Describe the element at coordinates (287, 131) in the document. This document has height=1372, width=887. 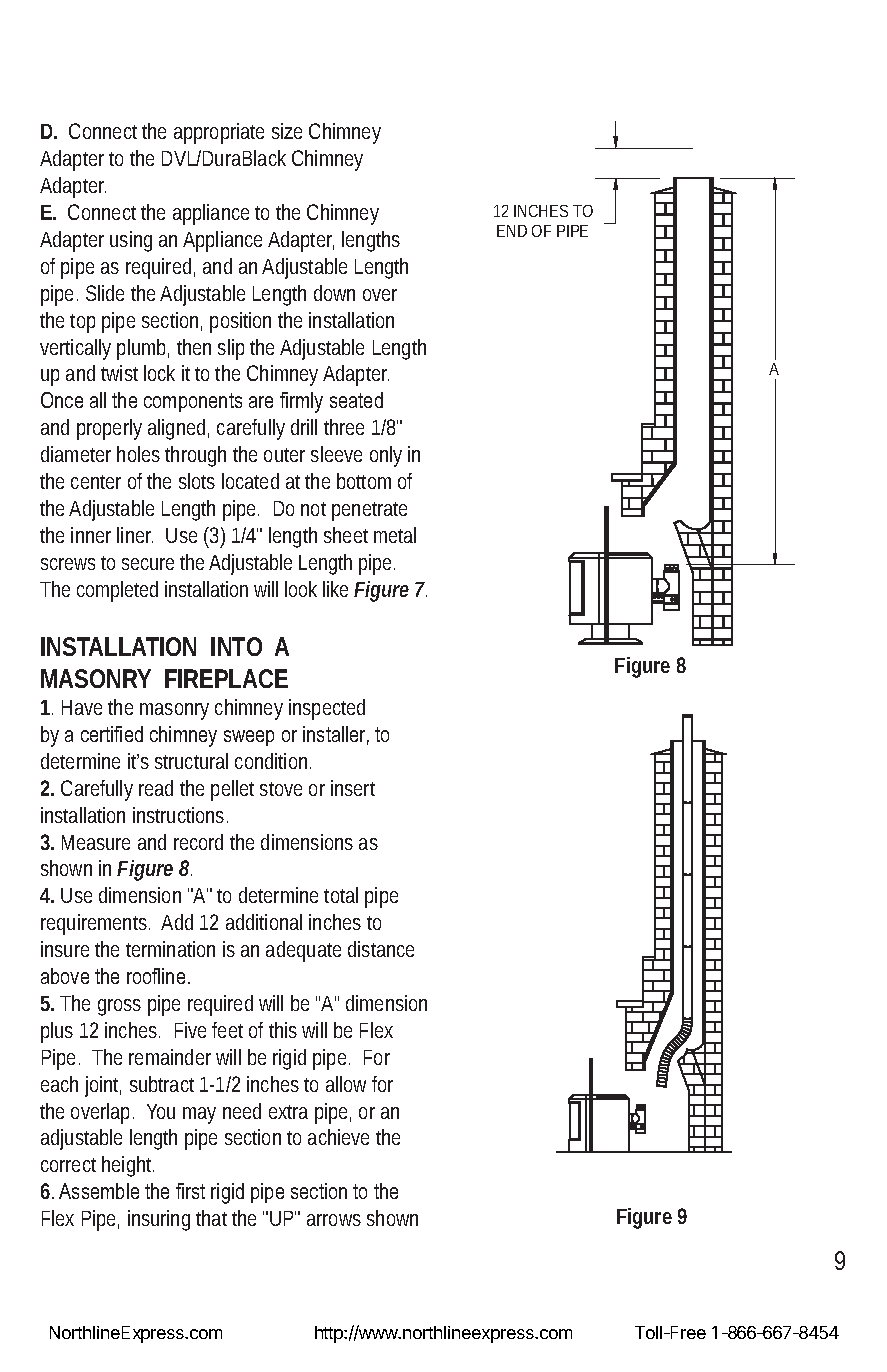
I see `size` at that location.
